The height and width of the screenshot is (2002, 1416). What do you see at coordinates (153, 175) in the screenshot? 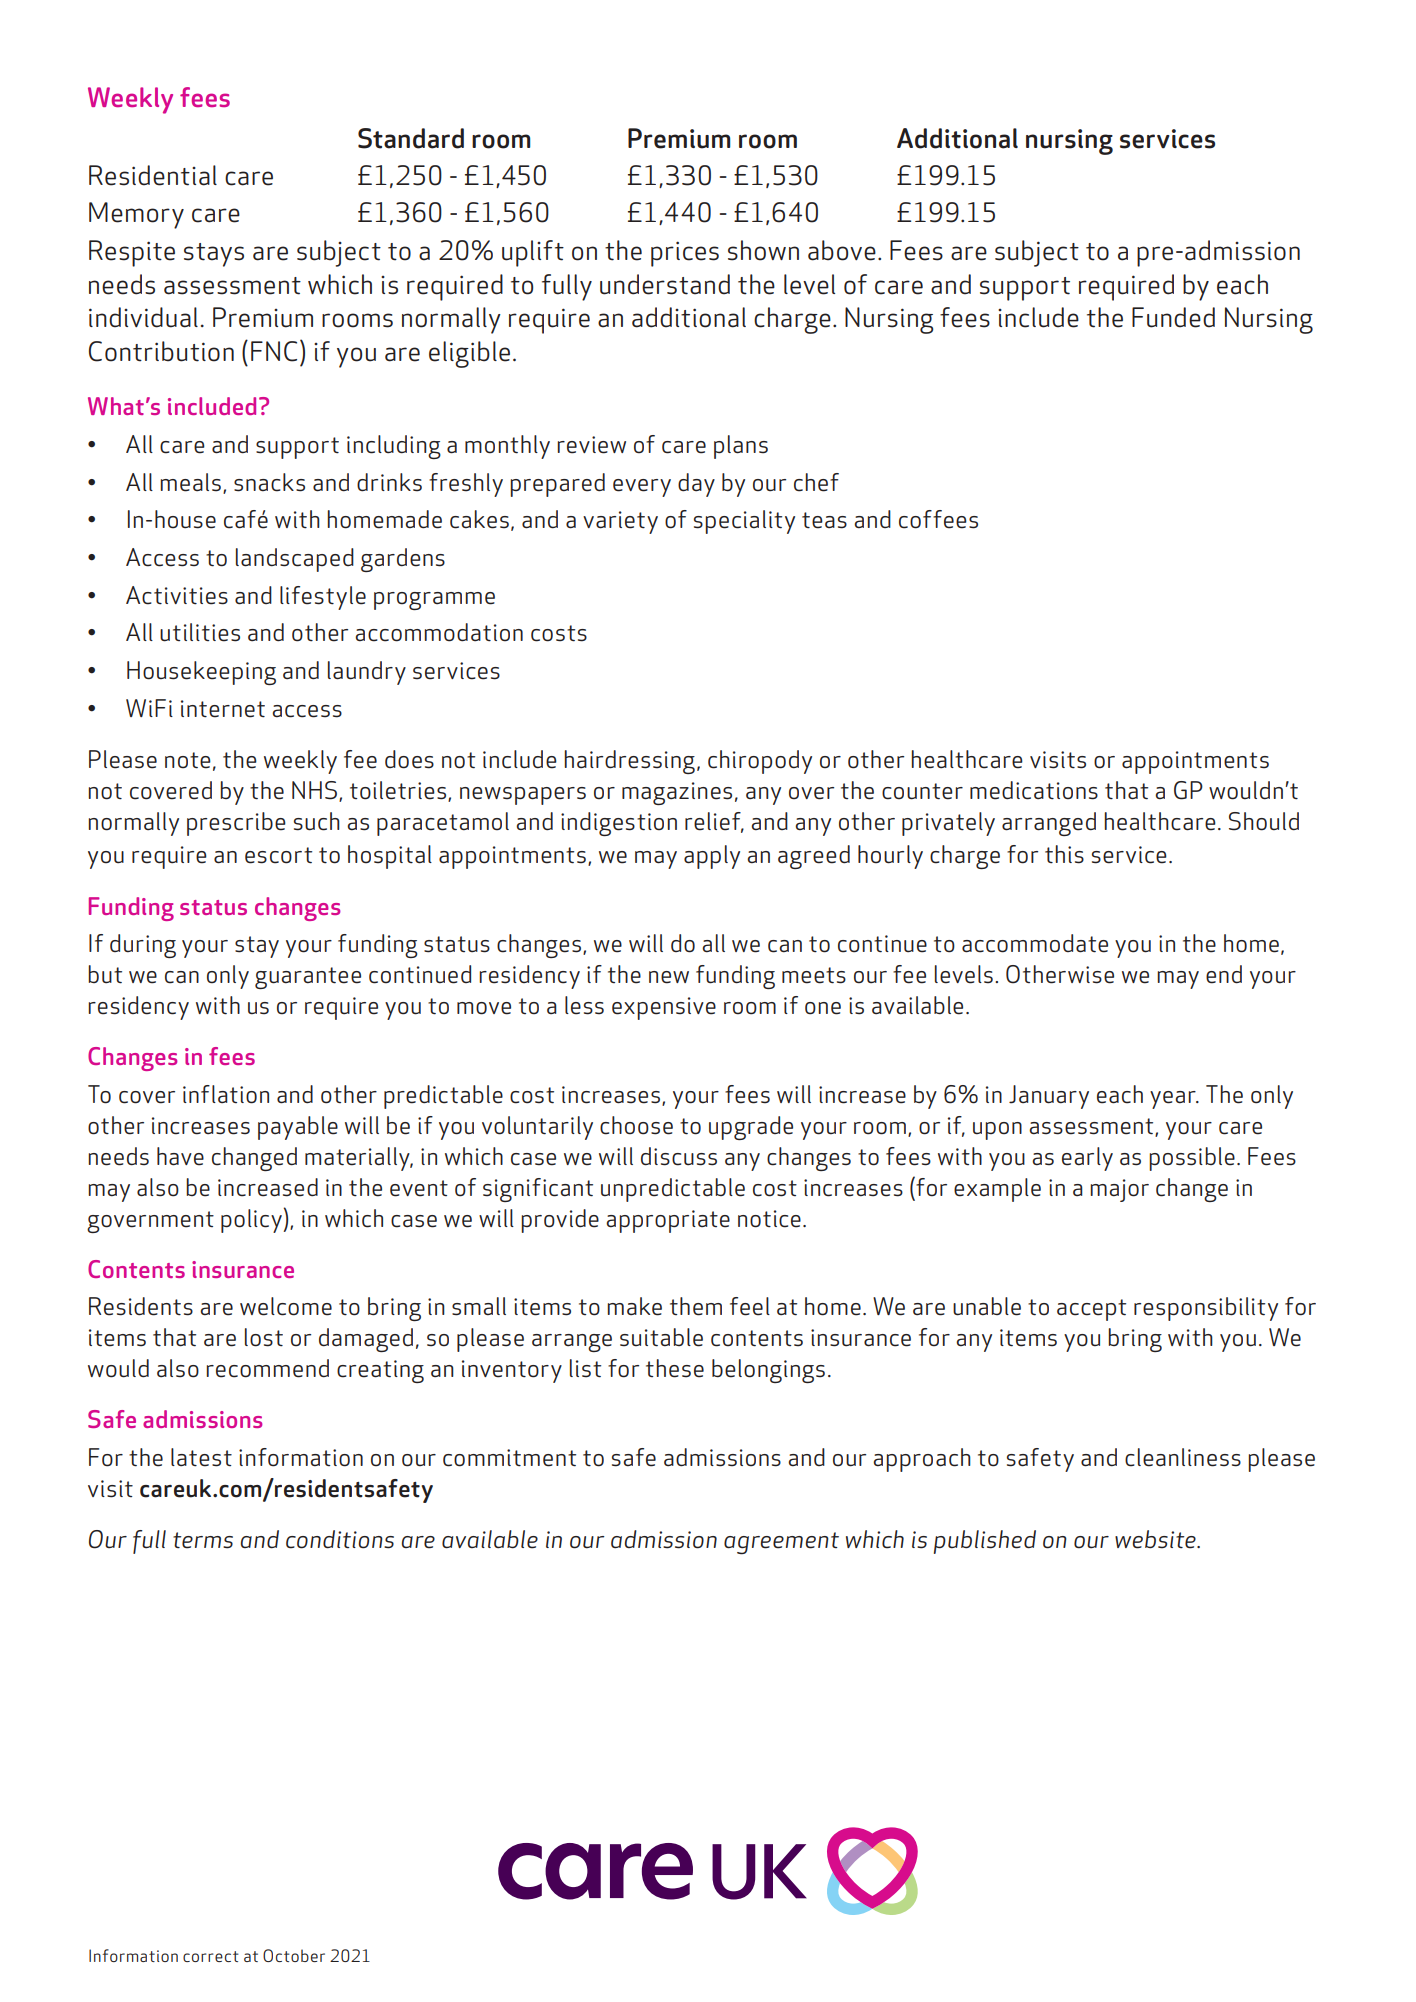
I see `Residential` at bounding box center [153, 175].
